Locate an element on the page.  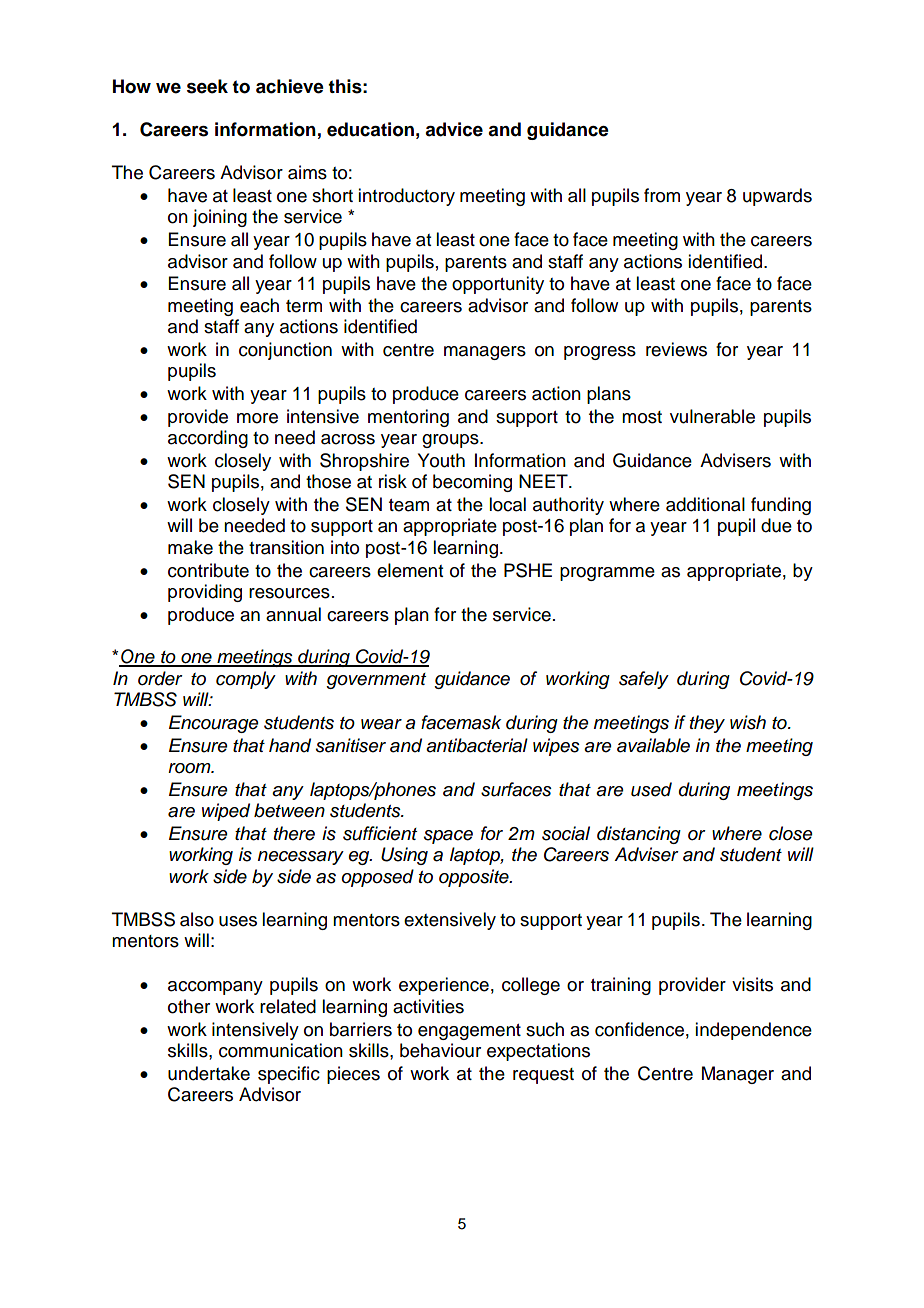
behaviour is located at coordinates (440, 1050).
